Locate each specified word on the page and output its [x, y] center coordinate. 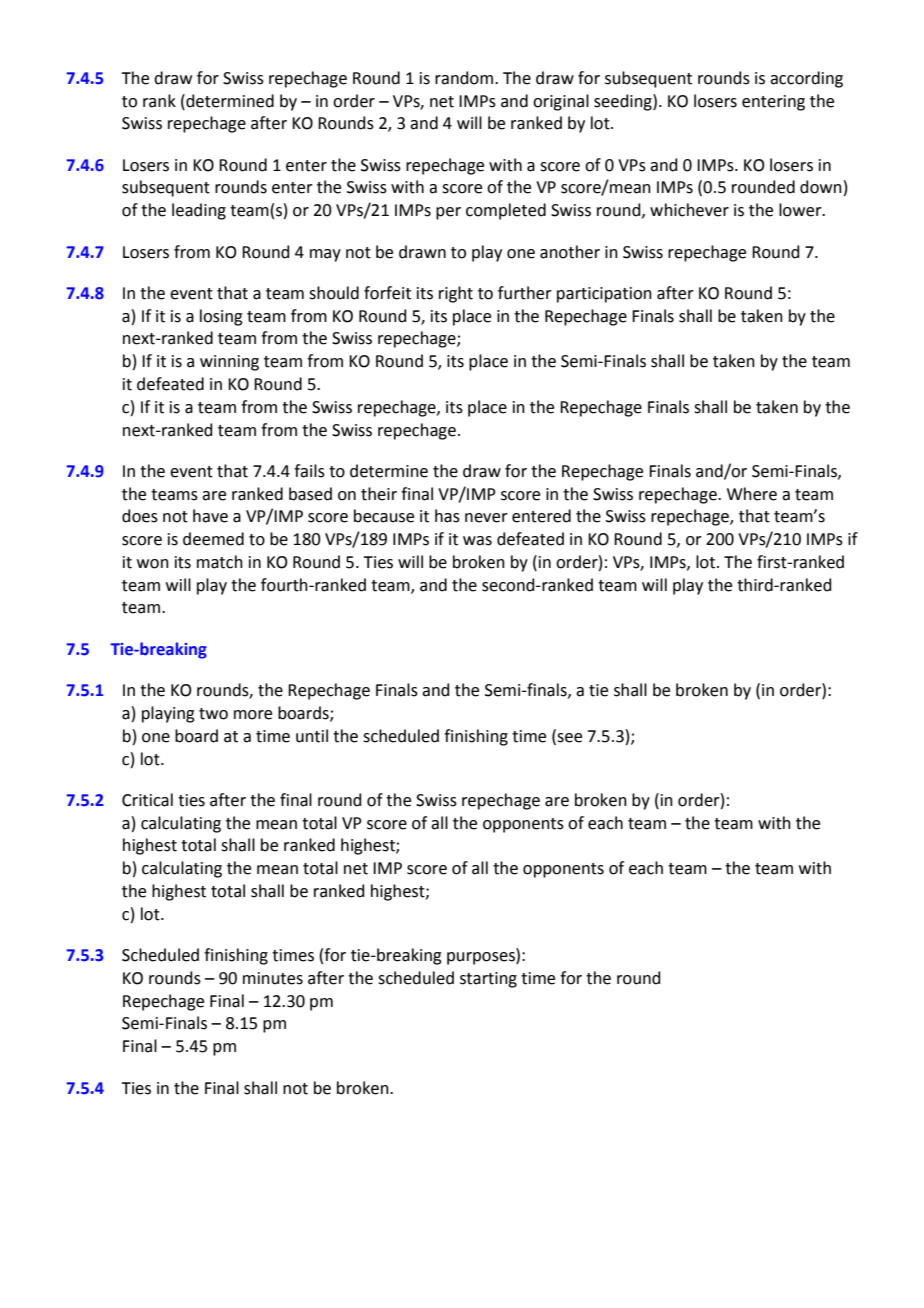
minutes [273, 978]
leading [199, 211]
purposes [482, 958]
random [465, 78]
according [806, 79]
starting [488, 980]
